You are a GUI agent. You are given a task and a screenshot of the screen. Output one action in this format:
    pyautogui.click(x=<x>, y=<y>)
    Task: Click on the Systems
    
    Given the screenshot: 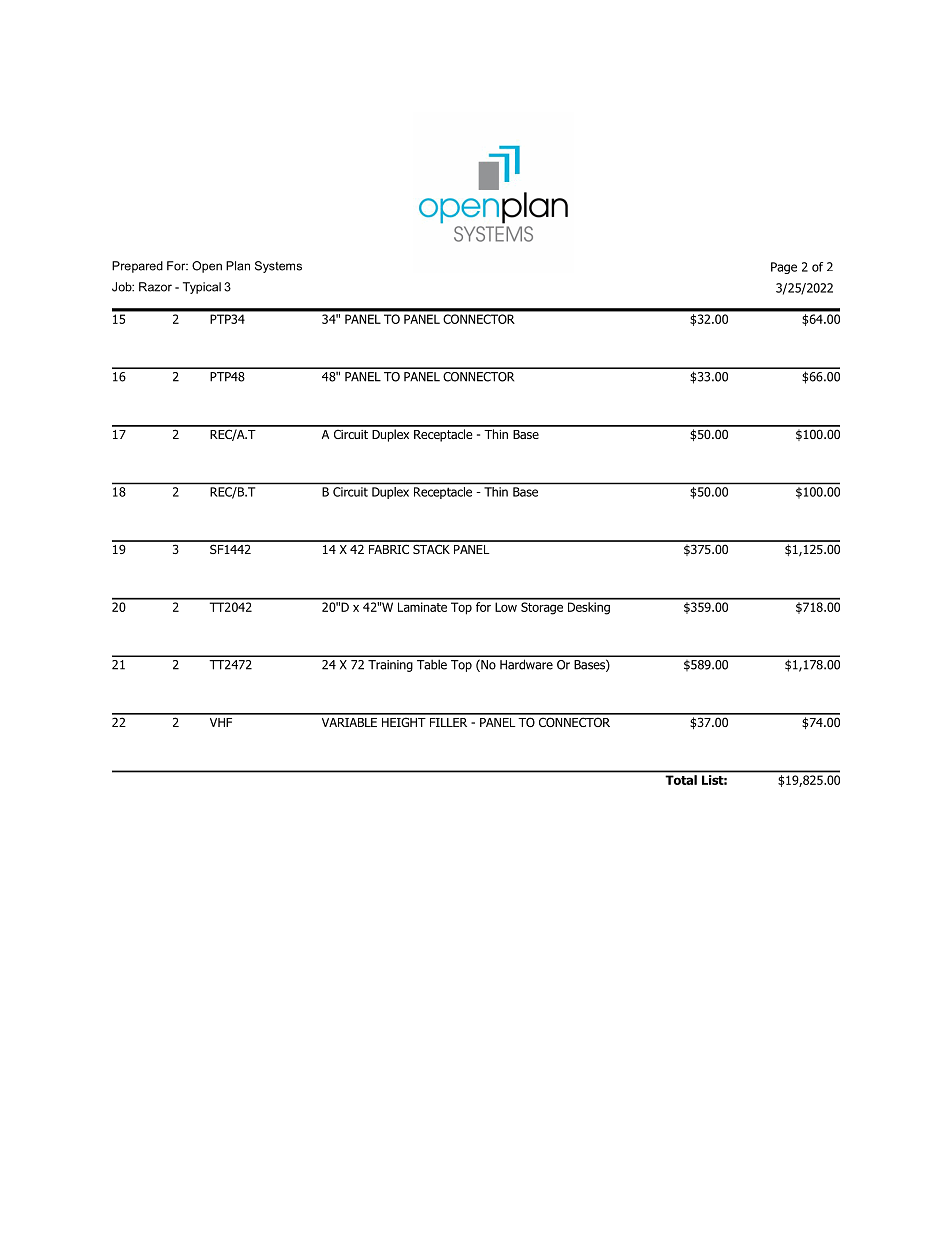 What is the action you would take?
    pyautogui.click(x=278, y=267)
